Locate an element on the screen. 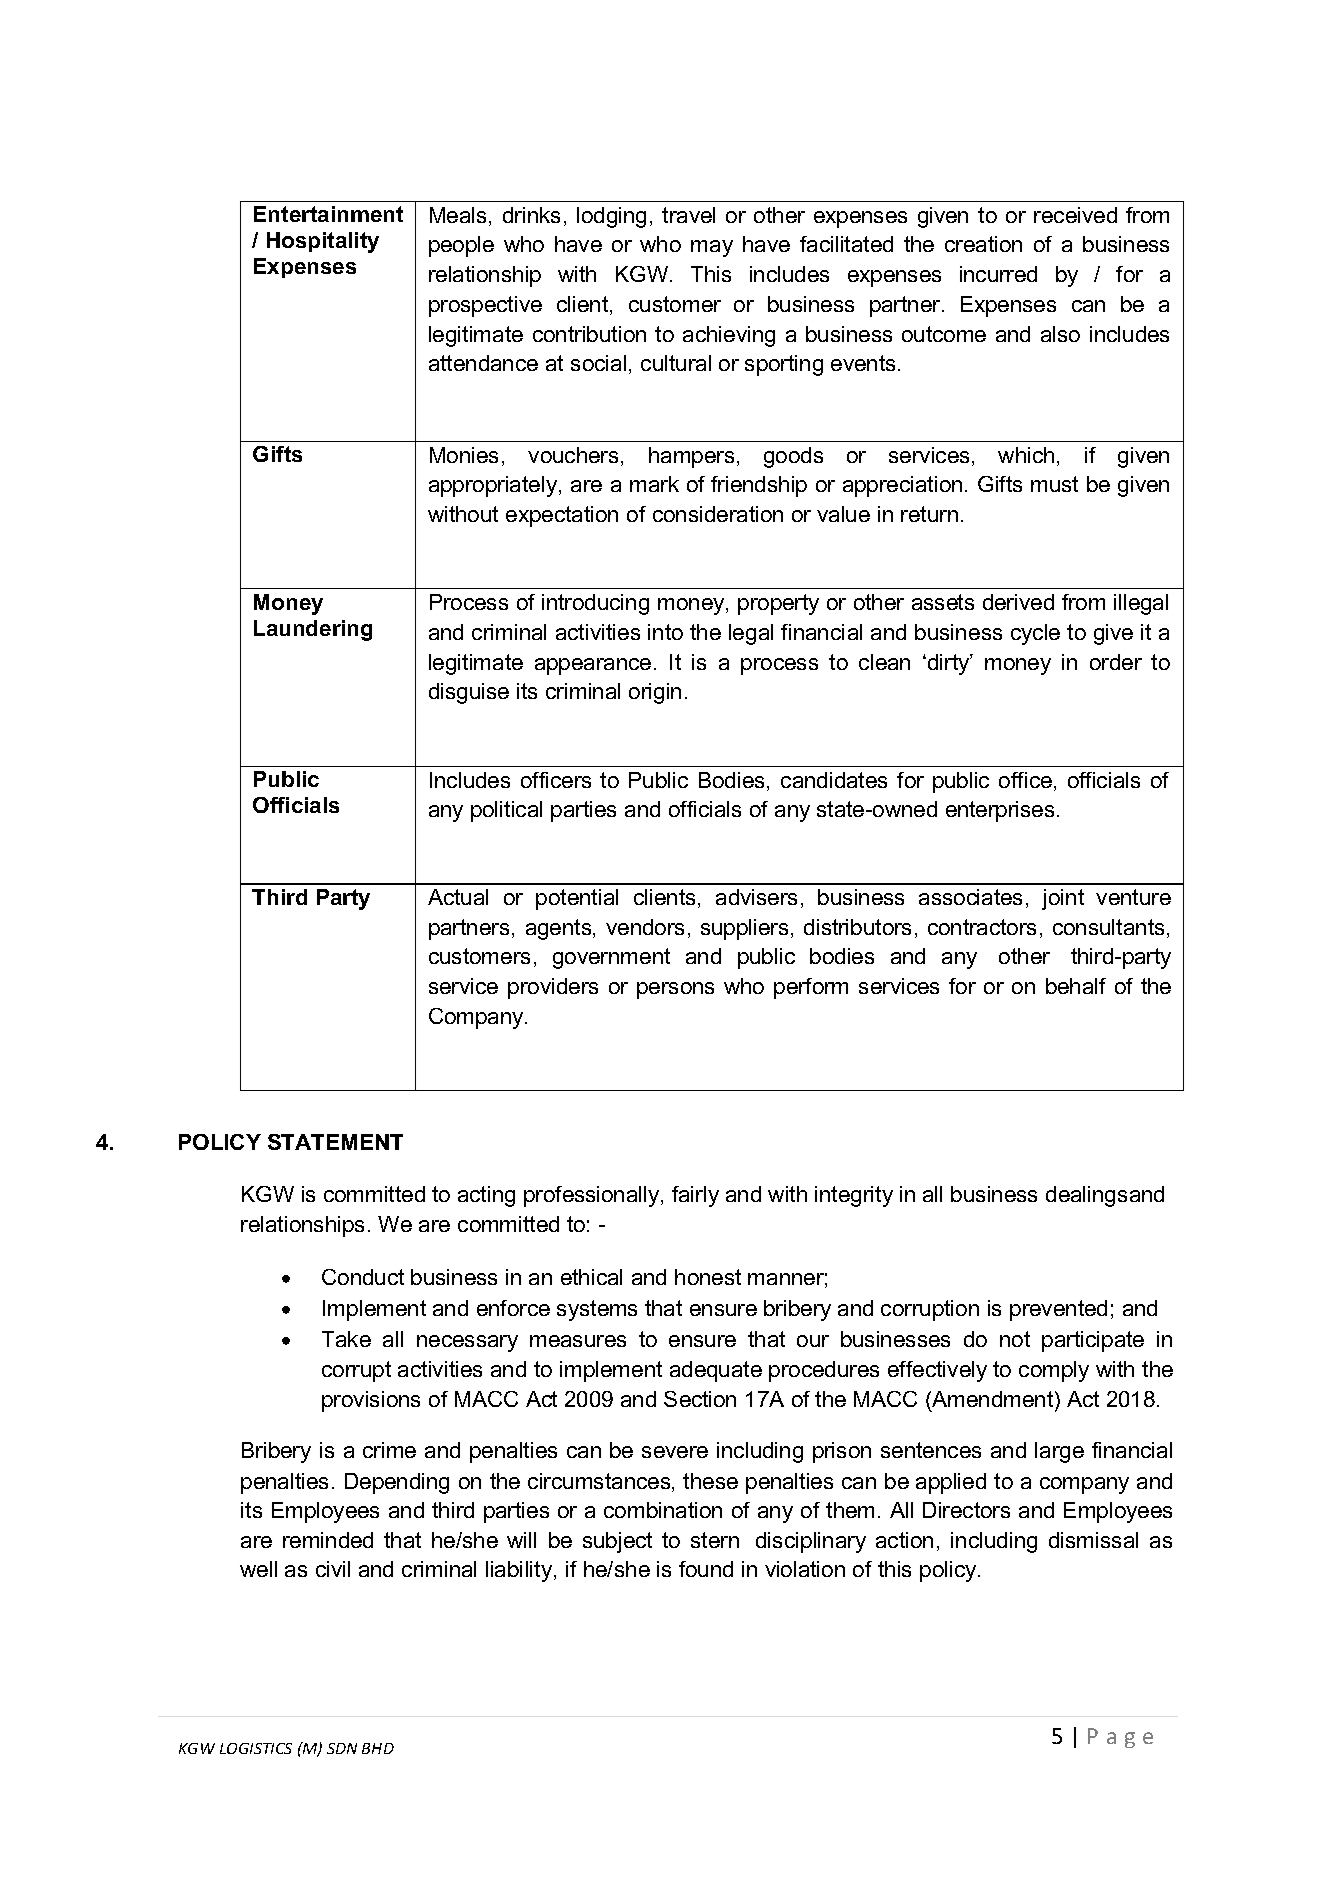 The image size is (1335, 1890). behalf is located at coordinates (1076, 986).
